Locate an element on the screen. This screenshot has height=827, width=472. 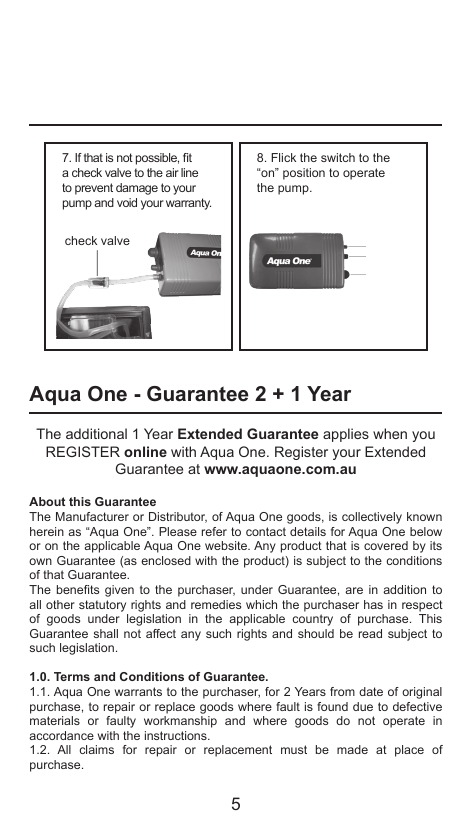
About is located at coordinates (47, 501).
